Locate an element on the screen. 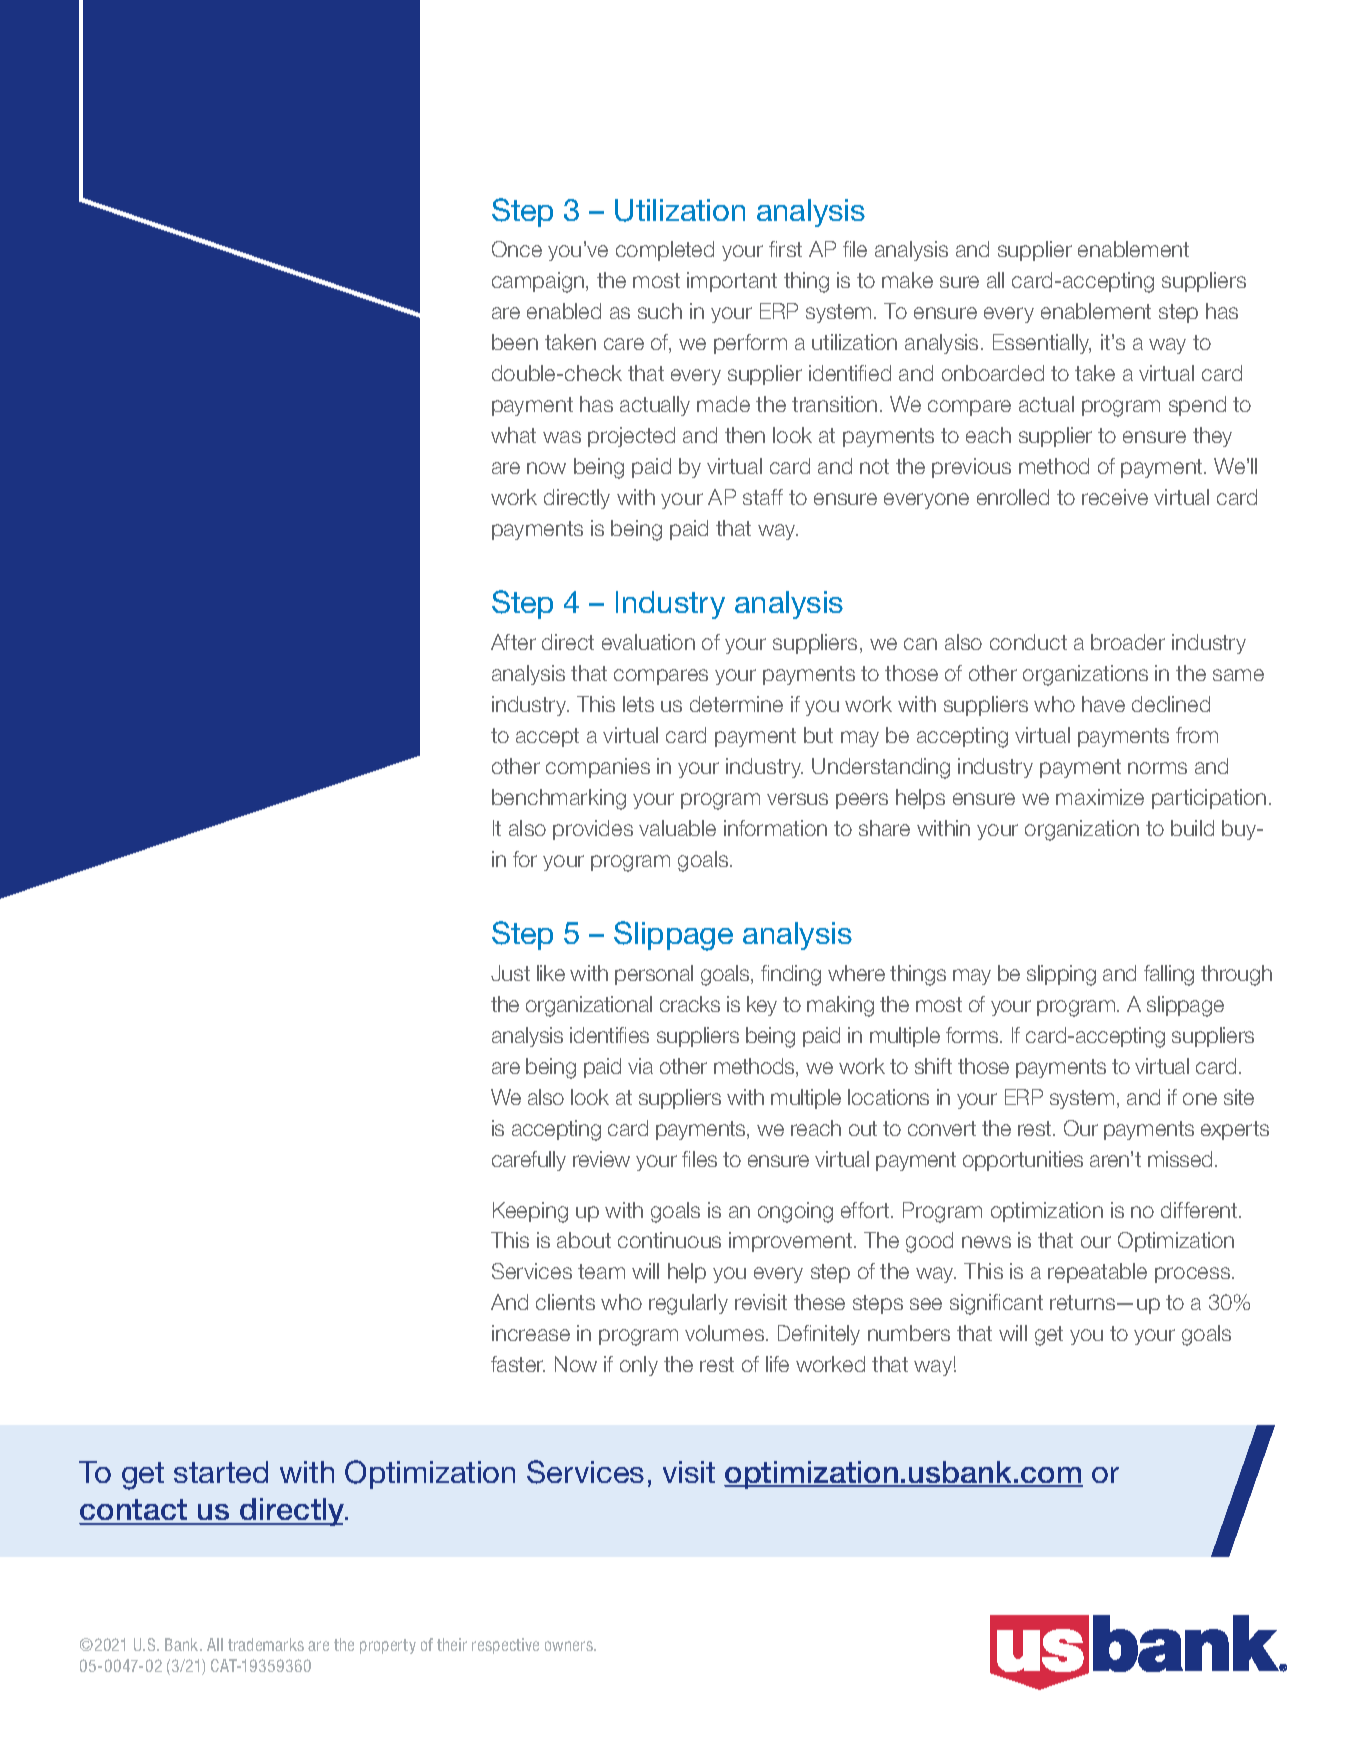 This screenshot has width=1354, height=1752. volumes is located at coordinates (724, 1333).
